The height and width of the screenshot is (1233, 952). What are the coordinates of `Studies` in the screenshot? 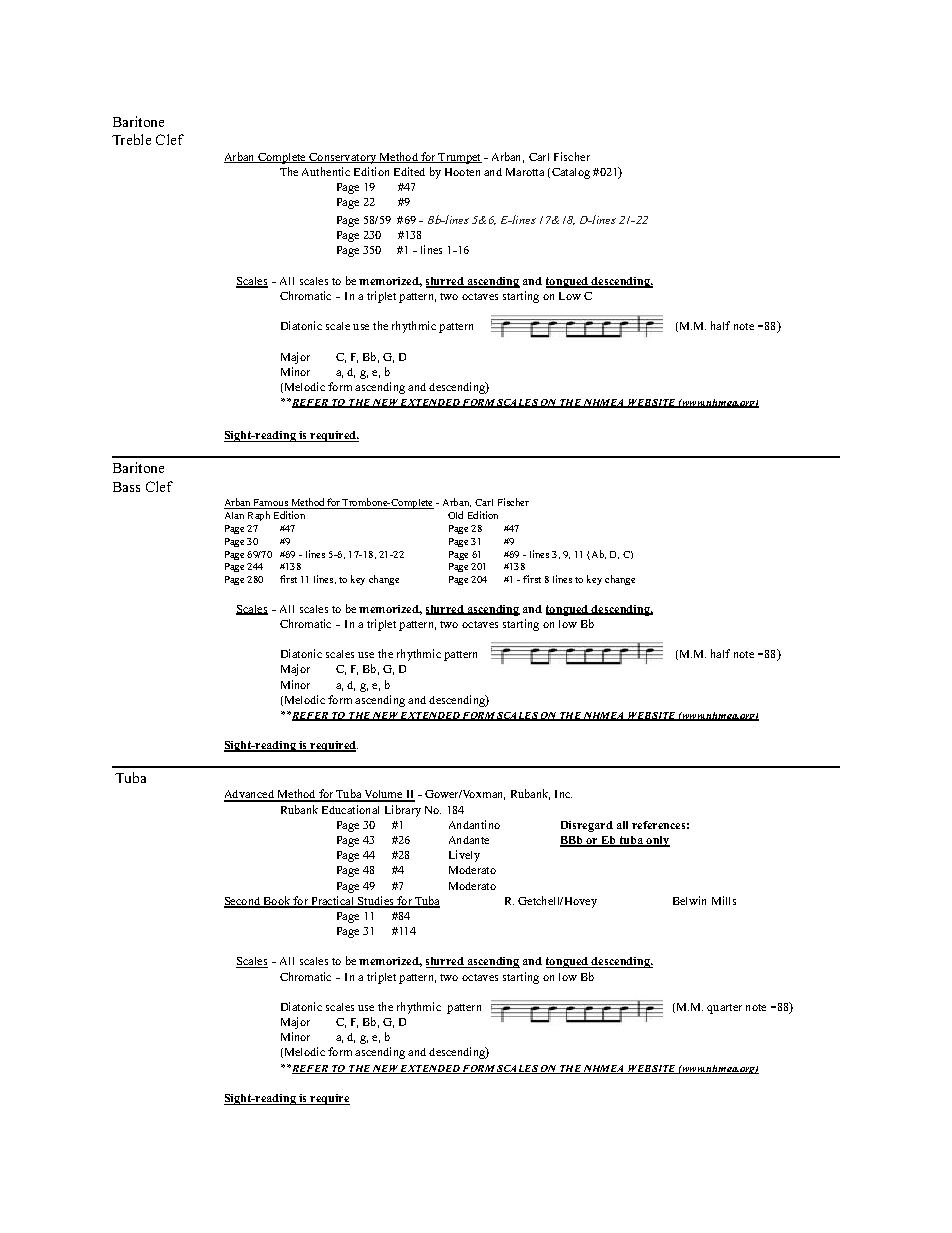 It's located at (376, 902).
